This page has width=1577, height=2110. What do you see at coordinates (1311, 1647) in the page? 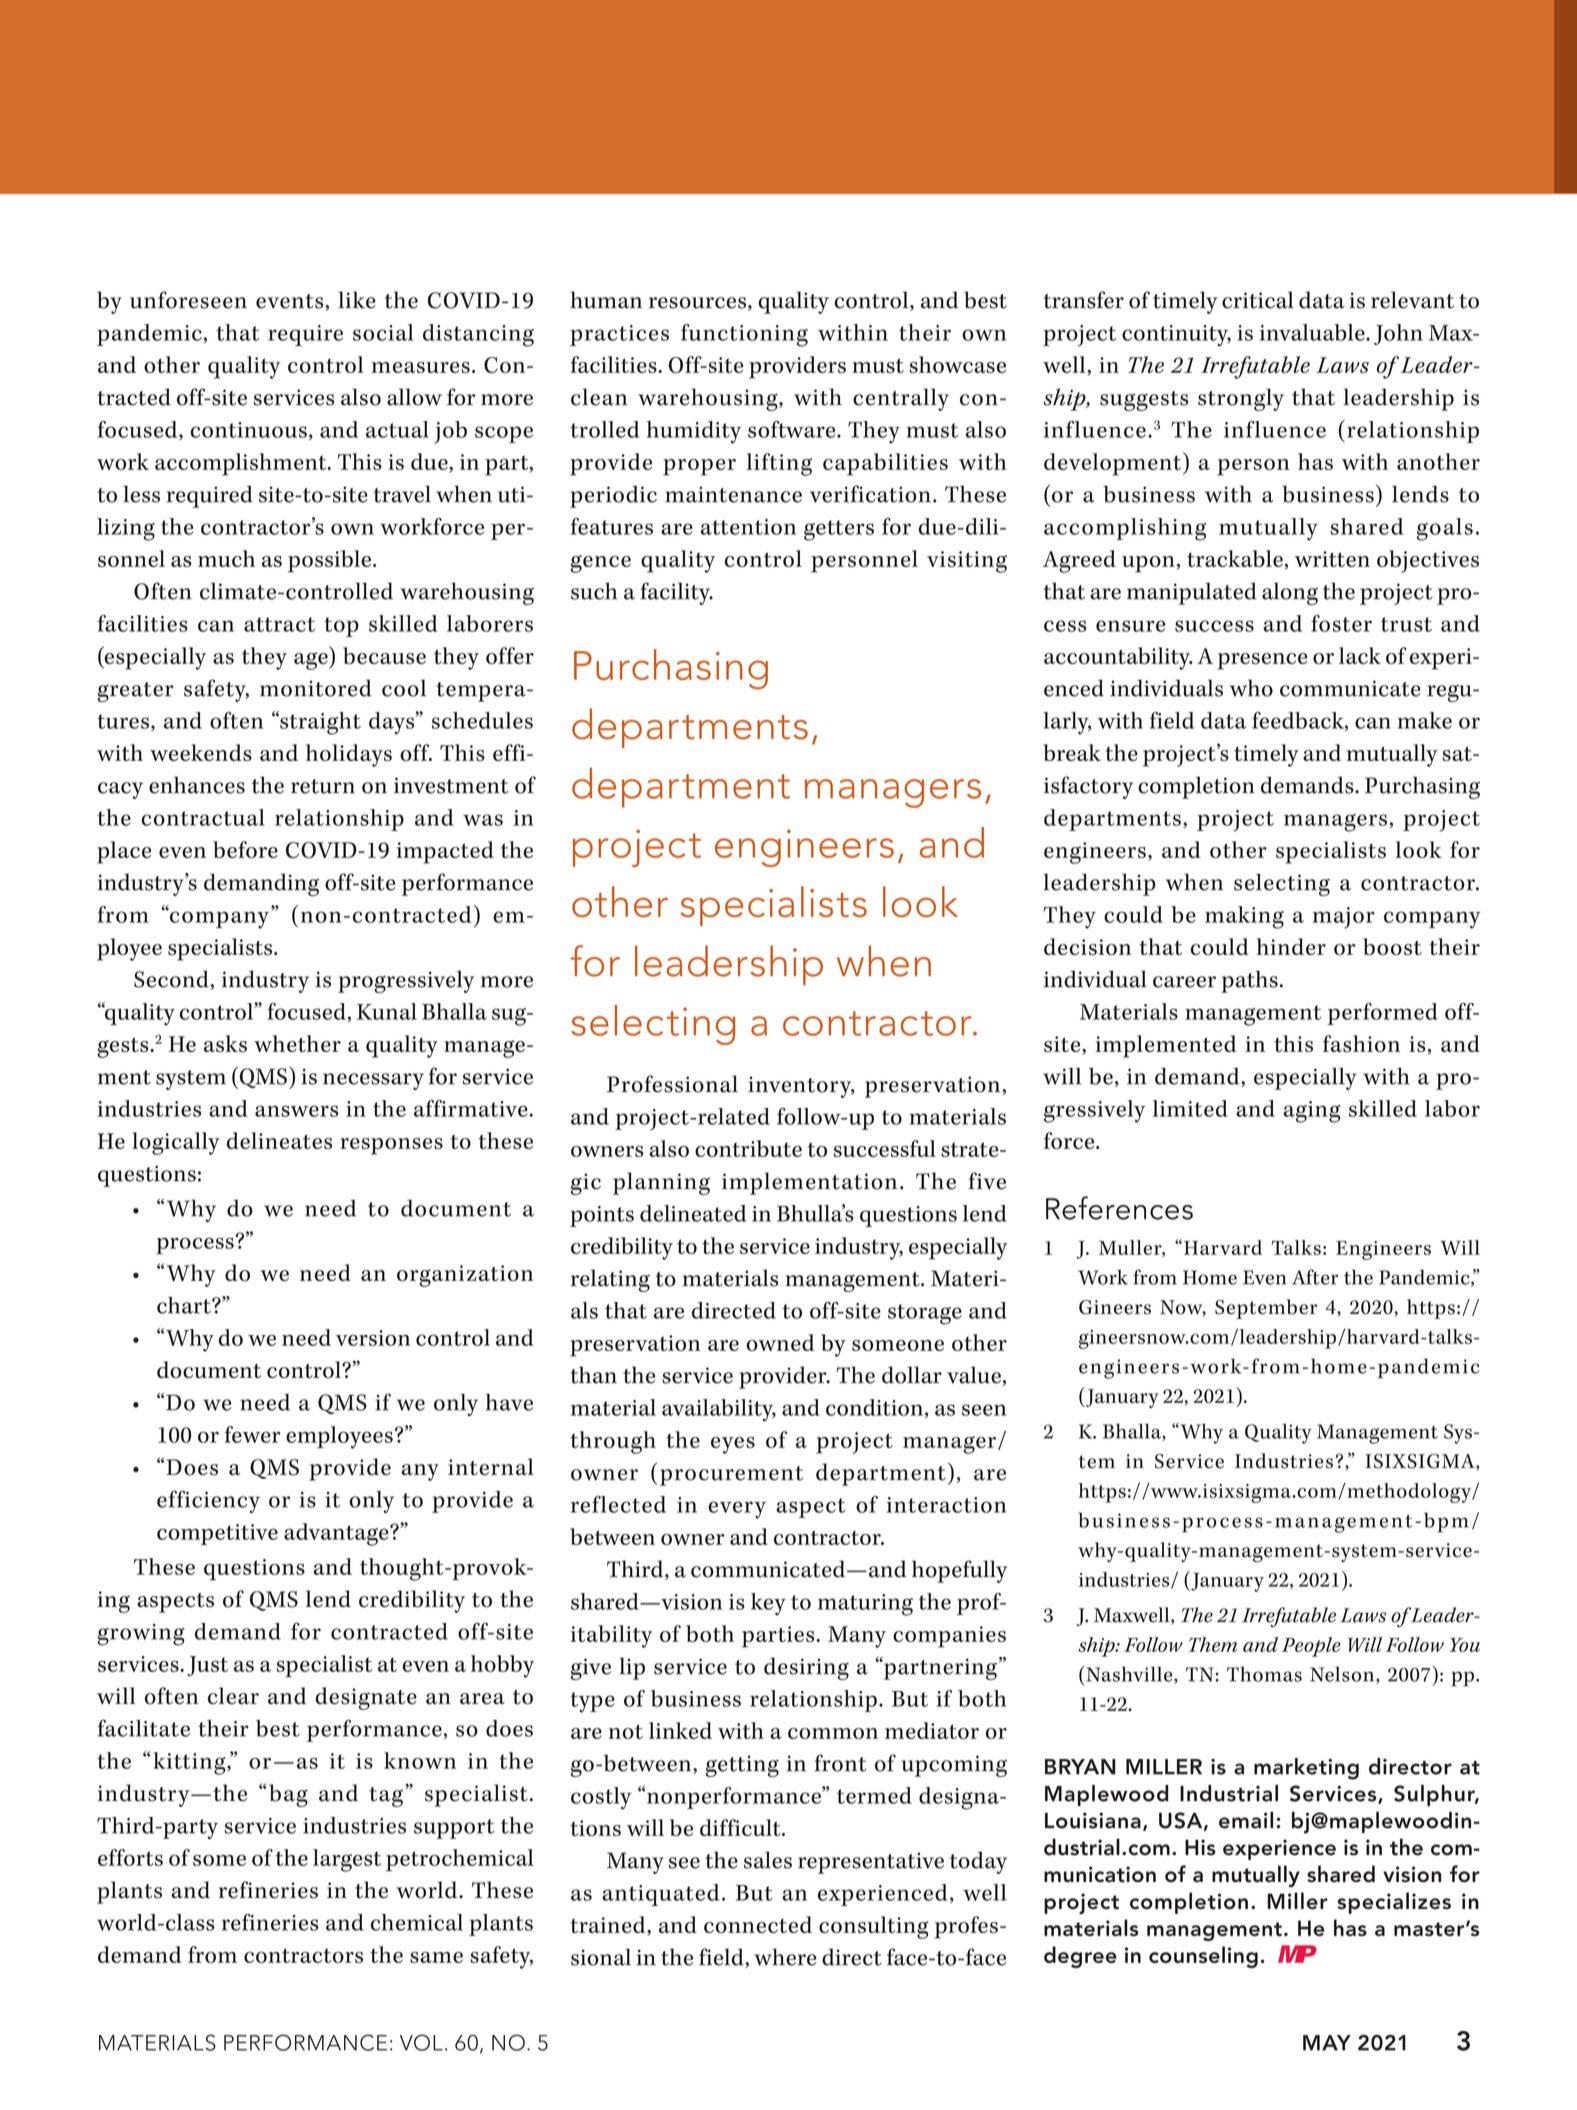
I see `People` at bounding box center [1311, 1647].
